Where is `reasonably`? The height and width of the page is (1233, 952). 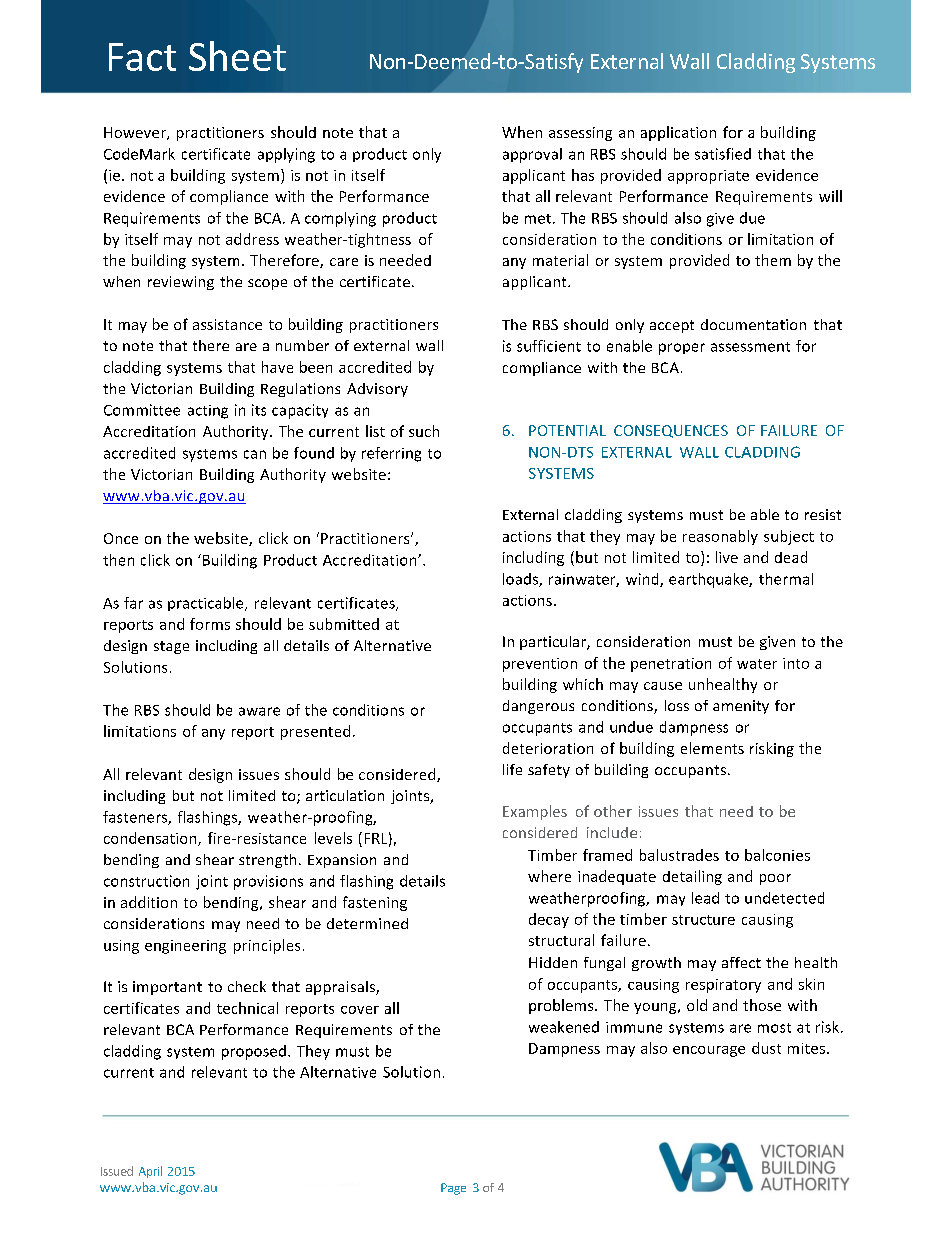 reasonably is located at coordinates (720, 537).
